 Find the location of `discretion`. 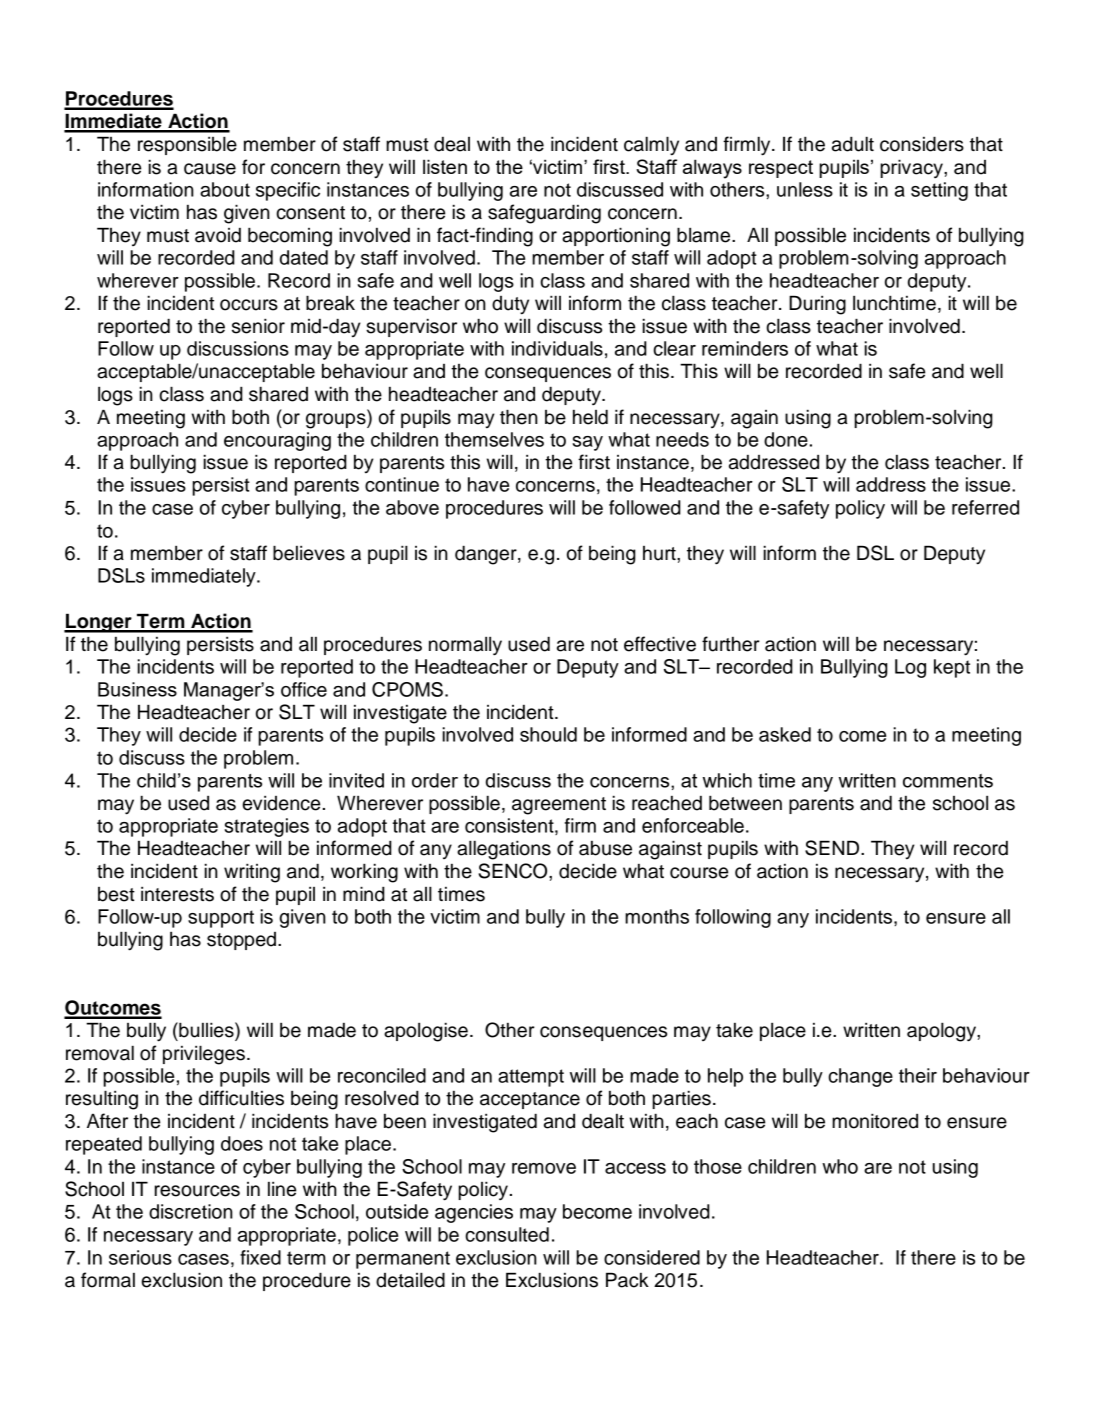

discretion is located at coordinates (191, 1211).
